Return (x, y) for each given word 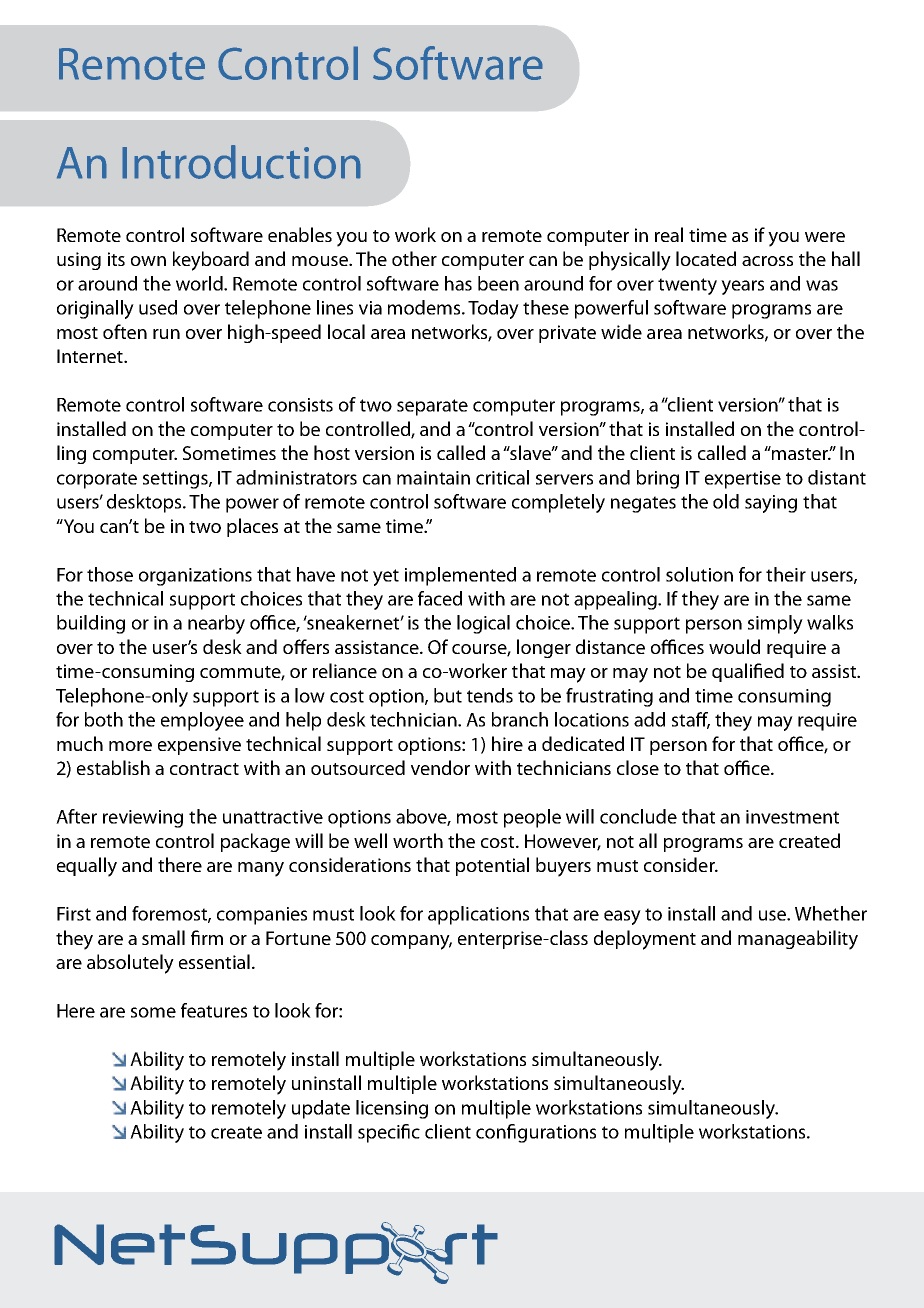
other (414, 258)
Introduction (241, 162)
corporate (97, 480)
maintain (433, 478)
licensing (392, 1109)
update (321, 1109)
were (825, 237)
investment (792, 817)
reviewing (143, 819)
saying (771, 504)
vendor (440, 767)
